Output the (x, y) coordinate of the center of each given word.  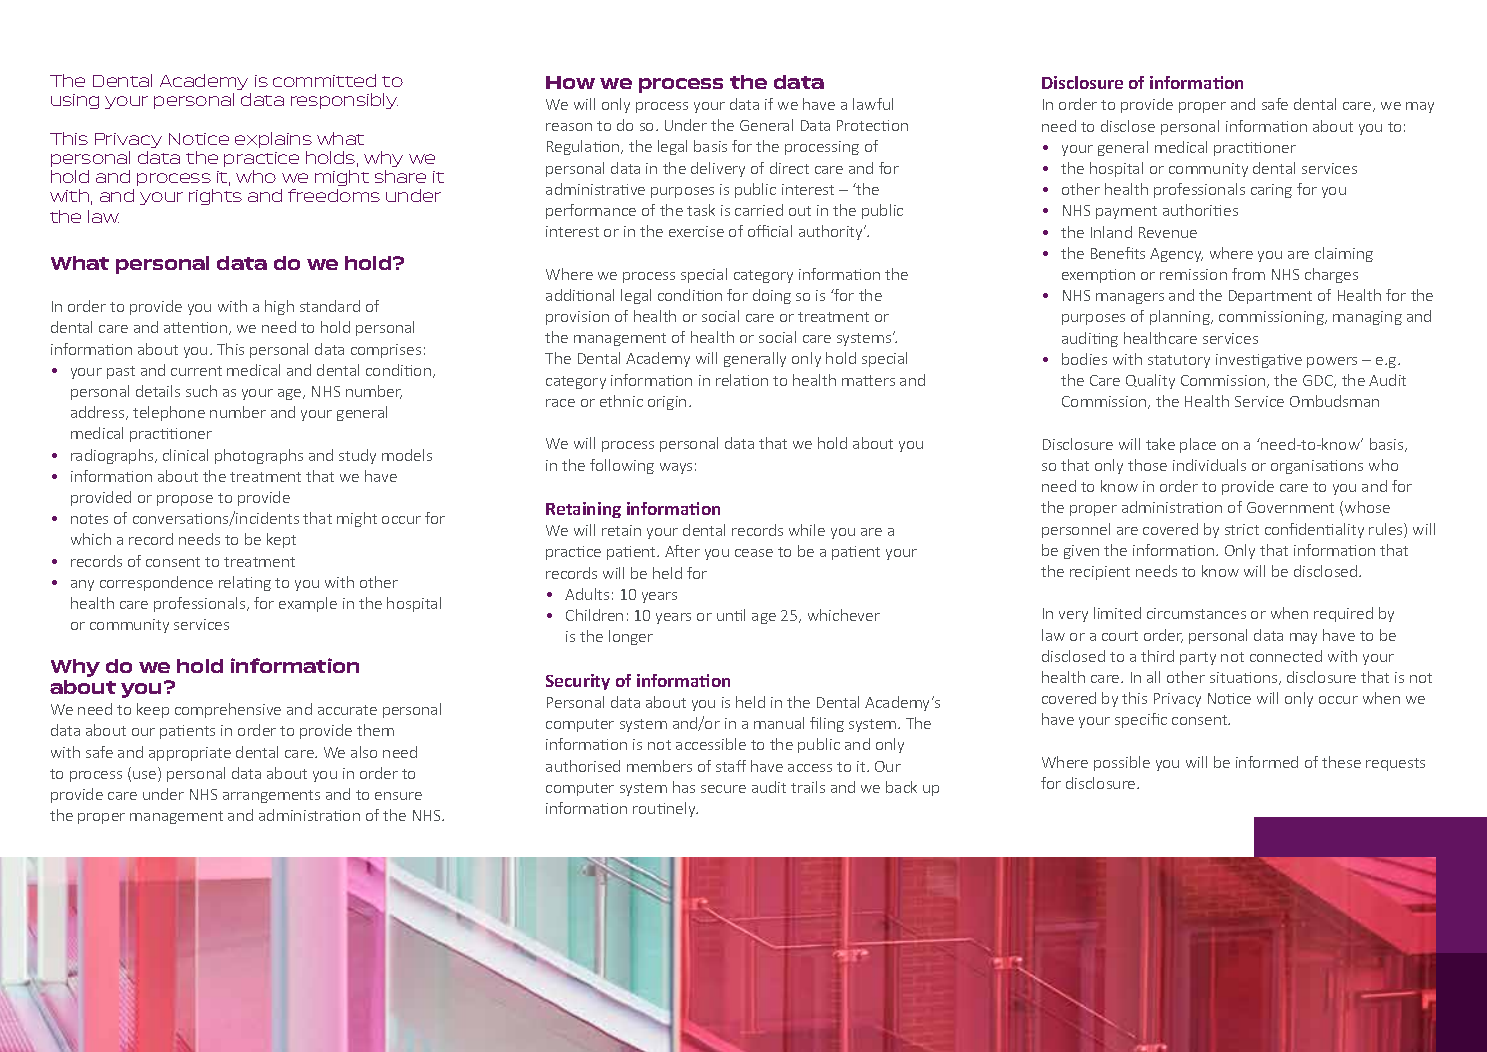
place (1198, 445)
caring (1271, 191)
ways (676, 468)
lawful (873, 104)
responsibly (344, 101)
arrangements (271, 796)
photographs (259, 456)
